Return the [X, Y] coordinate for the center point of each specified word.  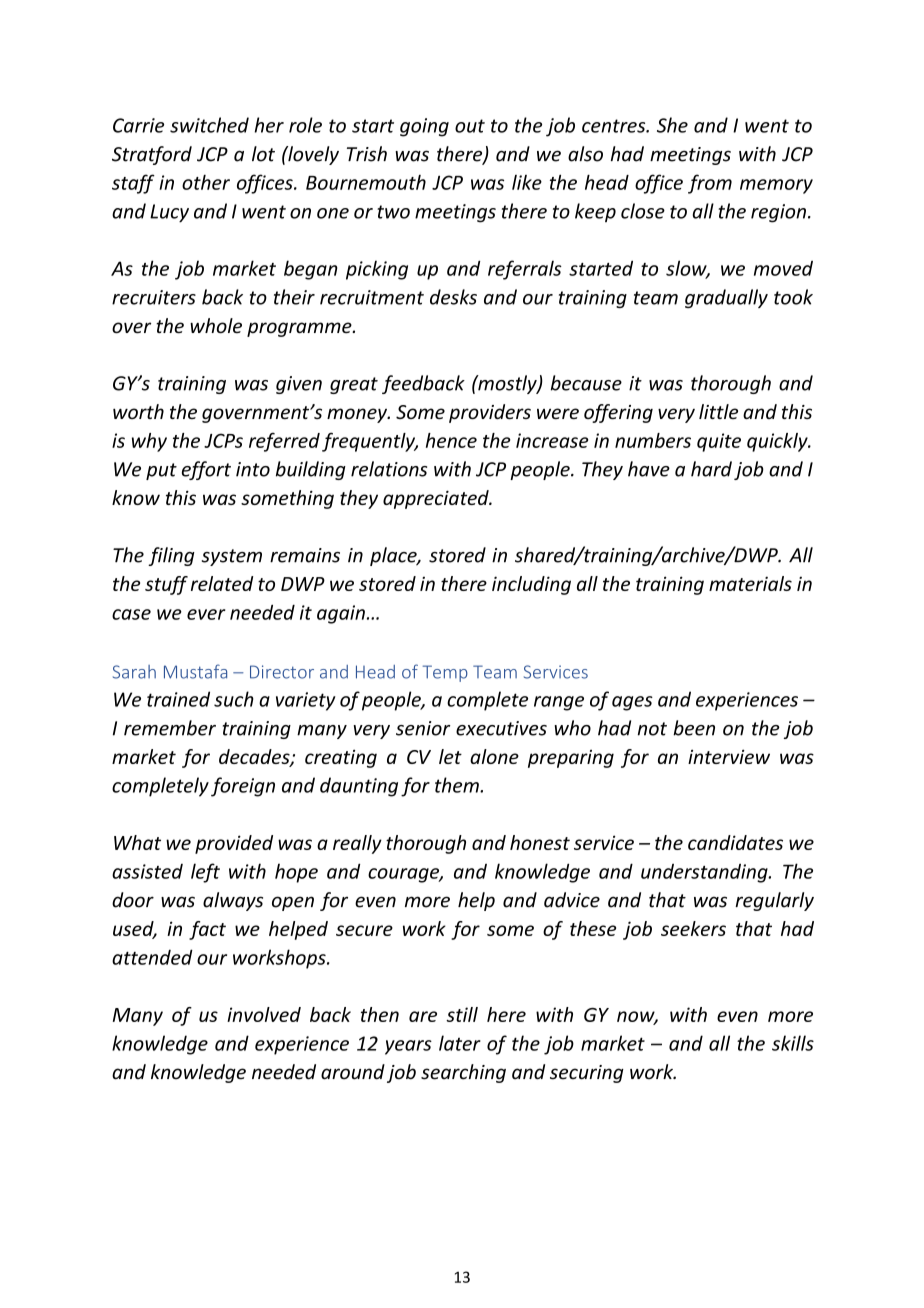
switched [209, 125]
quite [719, 442]
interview [729, 756]
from [710, 184]
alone [494, 756]
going [424, 127]
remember [170, 728]
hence [451, 440]
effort [206, 470]
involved [264, 1014]
